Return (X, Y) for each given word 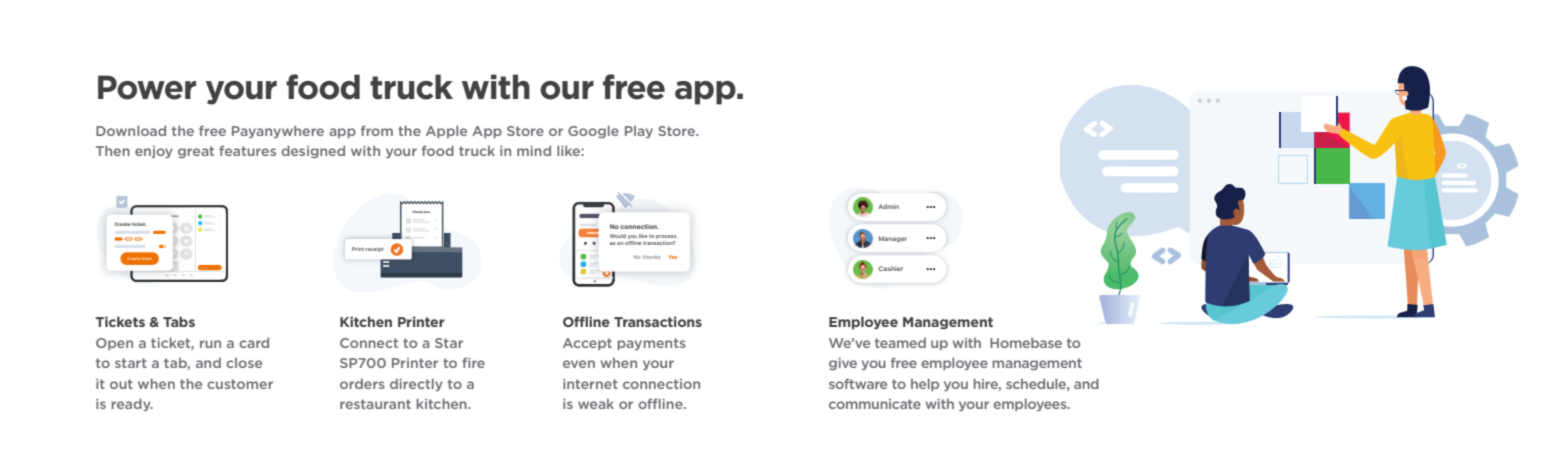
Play (639, 132)
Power (147, 87)
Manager (893, 239)
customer (240, 384)
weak (596, 404)
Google (593, 132)
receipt (374, 249)
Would (618, 236)
